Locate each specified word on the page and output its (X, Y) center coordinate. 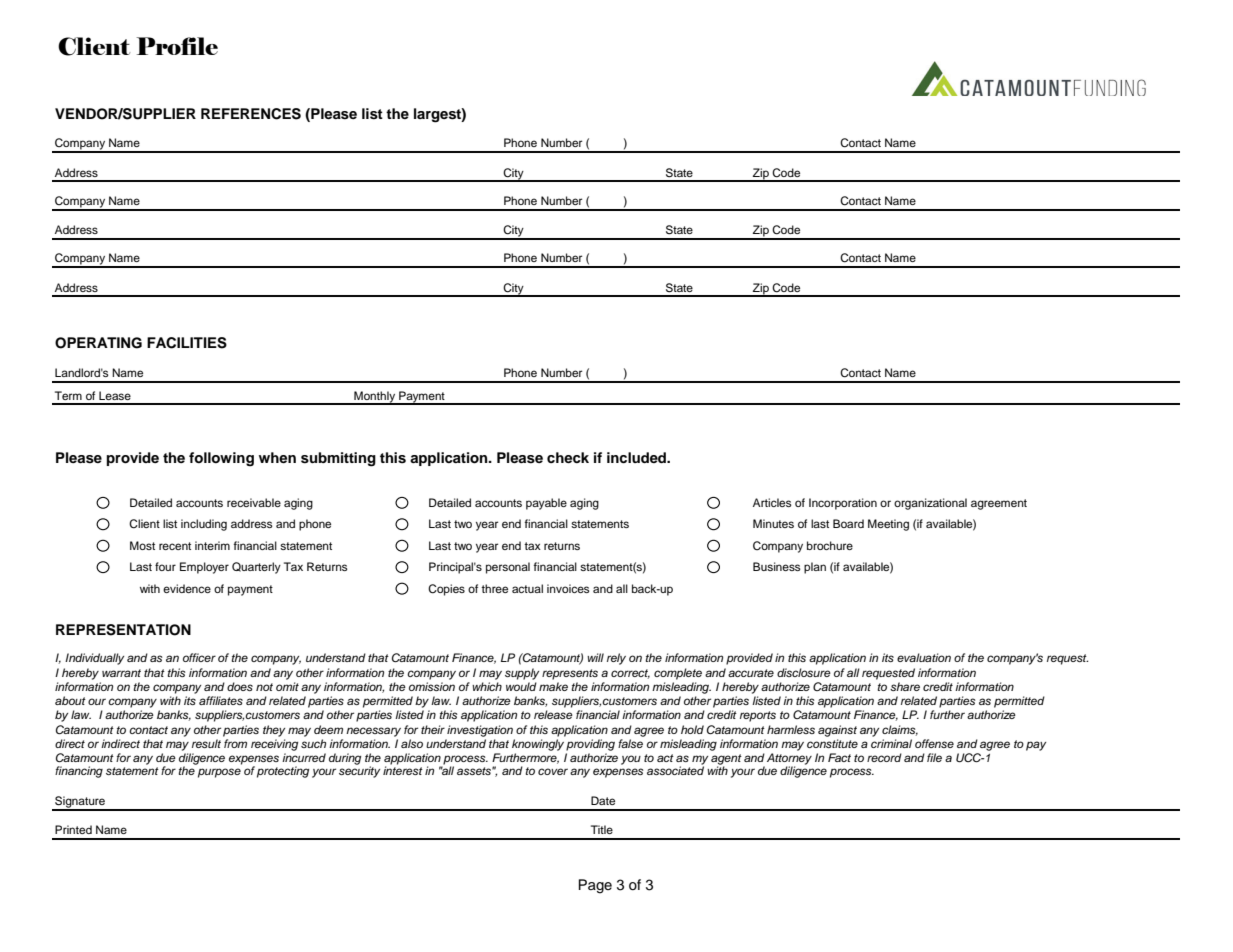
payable (546, 504)
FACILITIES (187, 343)
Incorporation (843, 504)
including (204, 525)
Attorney (789, 760)
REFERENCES (251, 114)
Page (595, 886)
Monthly (375, 398)
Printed (73, 829)
